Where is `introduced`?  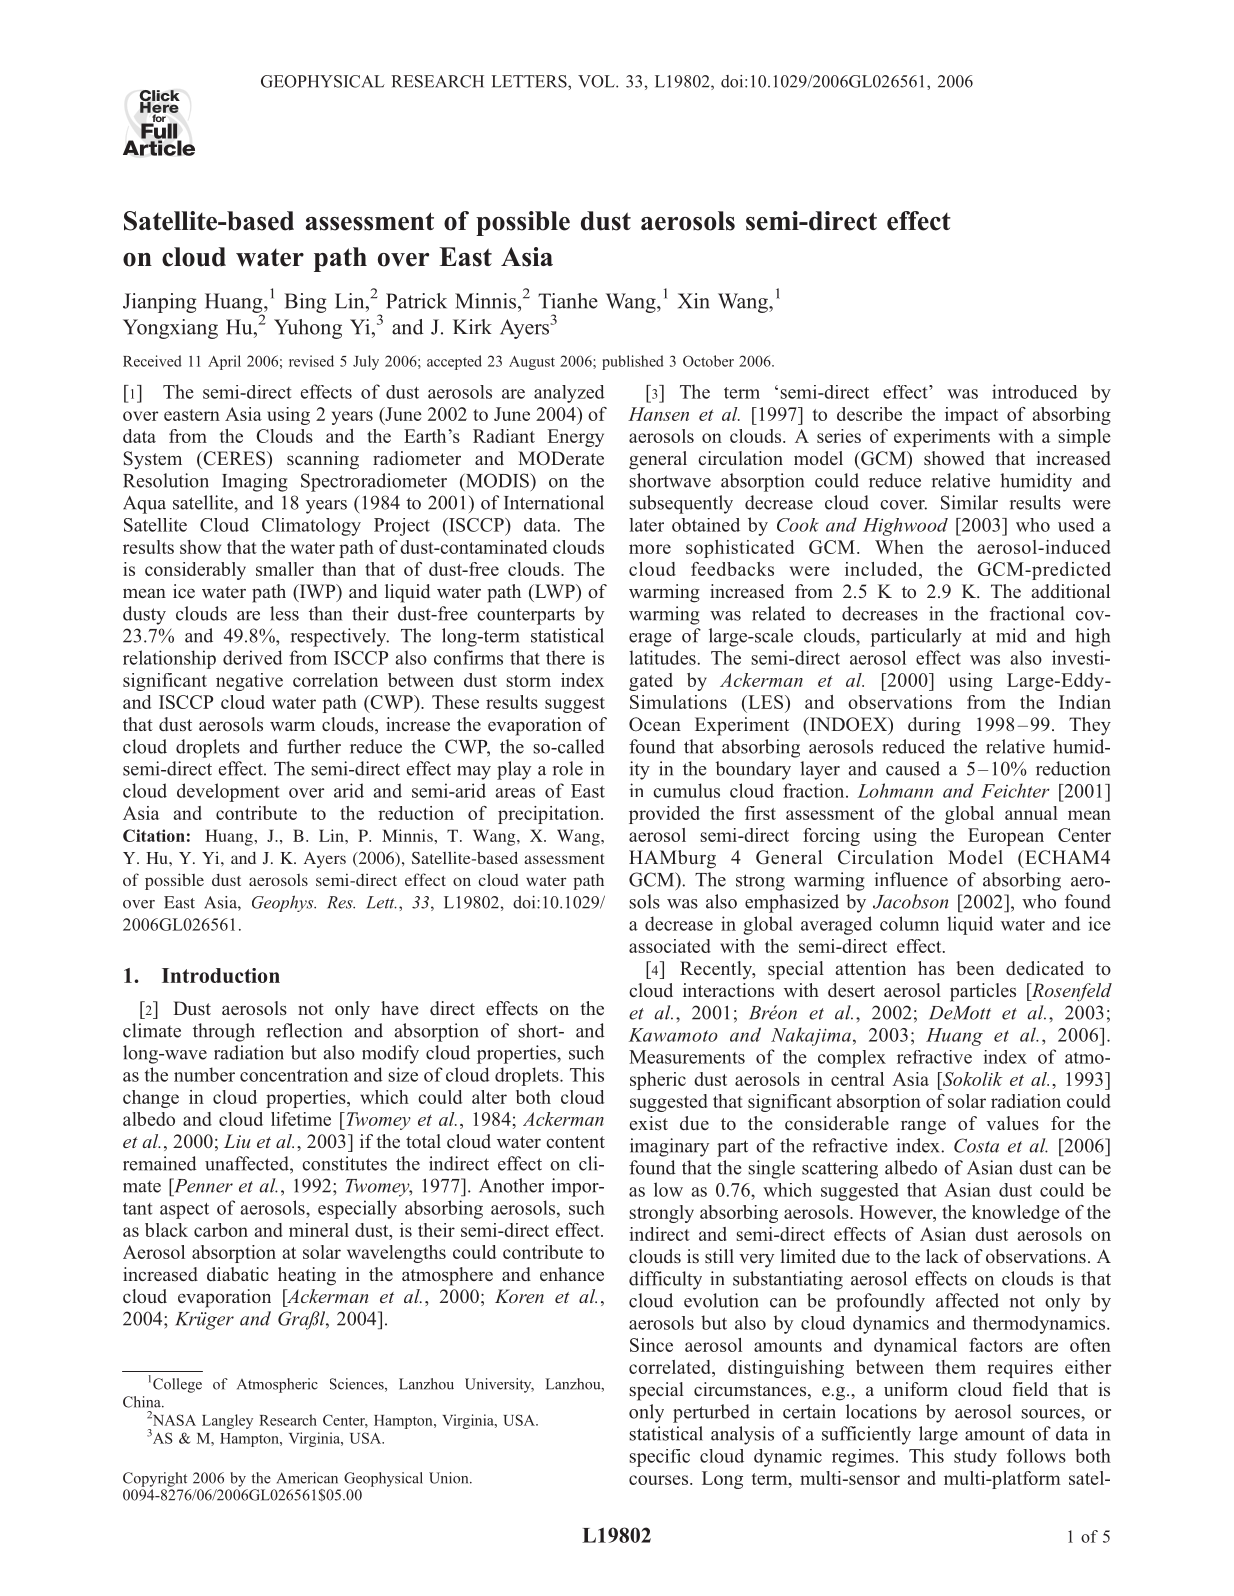
introduced is located at coordinates (1035, 391).
